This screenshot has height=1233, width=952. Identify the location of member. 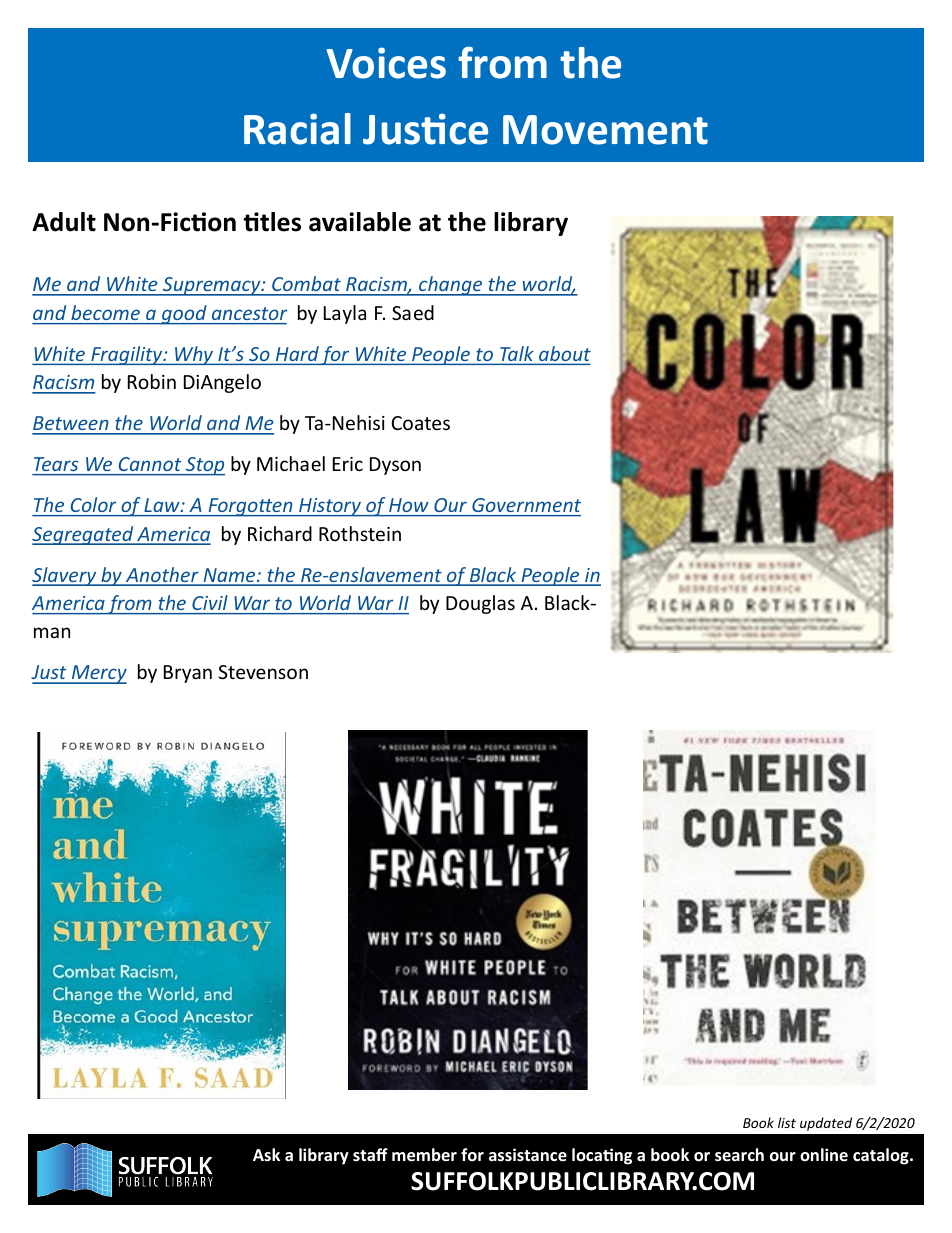
(424, 1155).
